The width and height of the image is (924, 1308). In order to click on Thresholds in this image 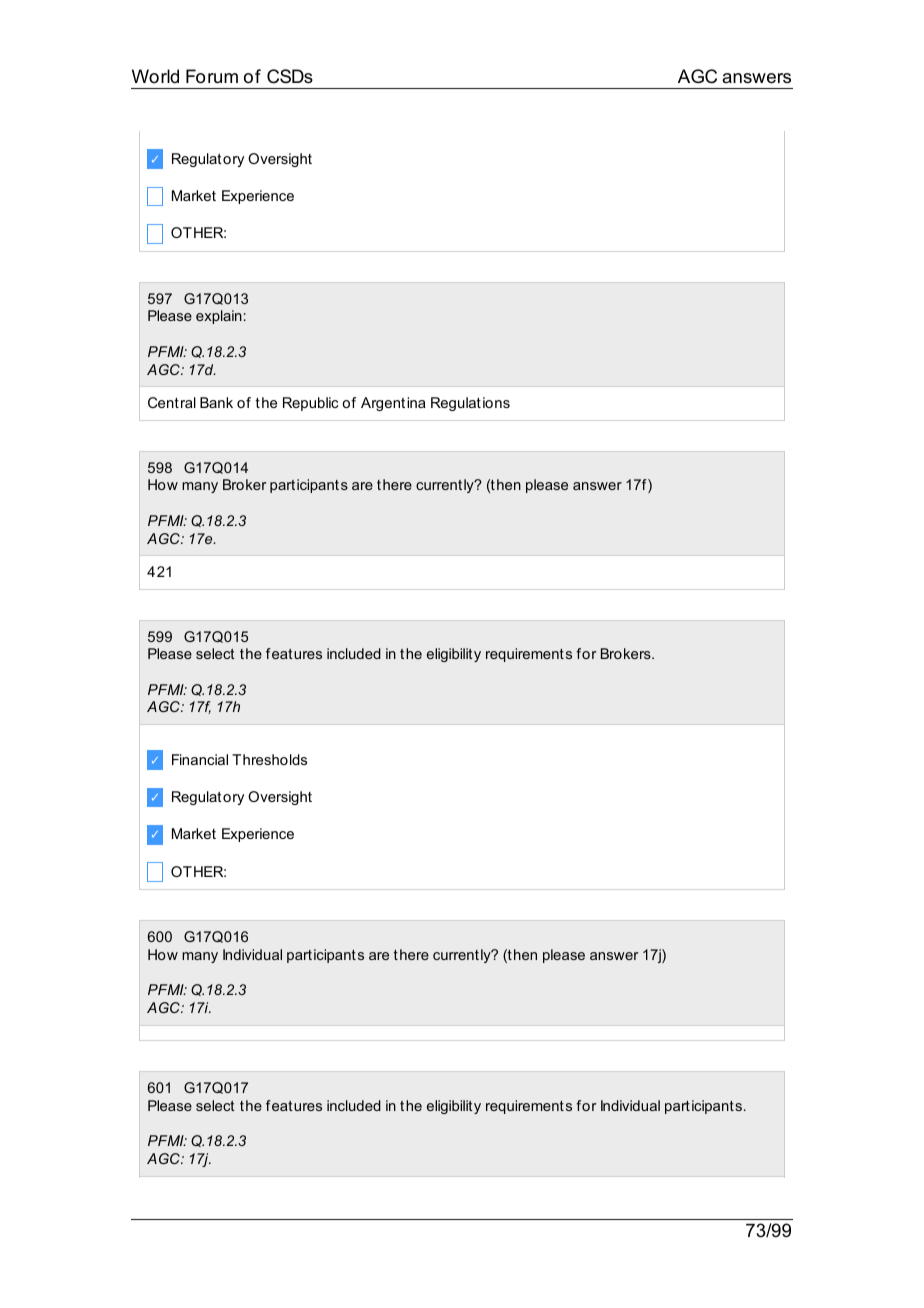, I will do `click(269, 759)`.
